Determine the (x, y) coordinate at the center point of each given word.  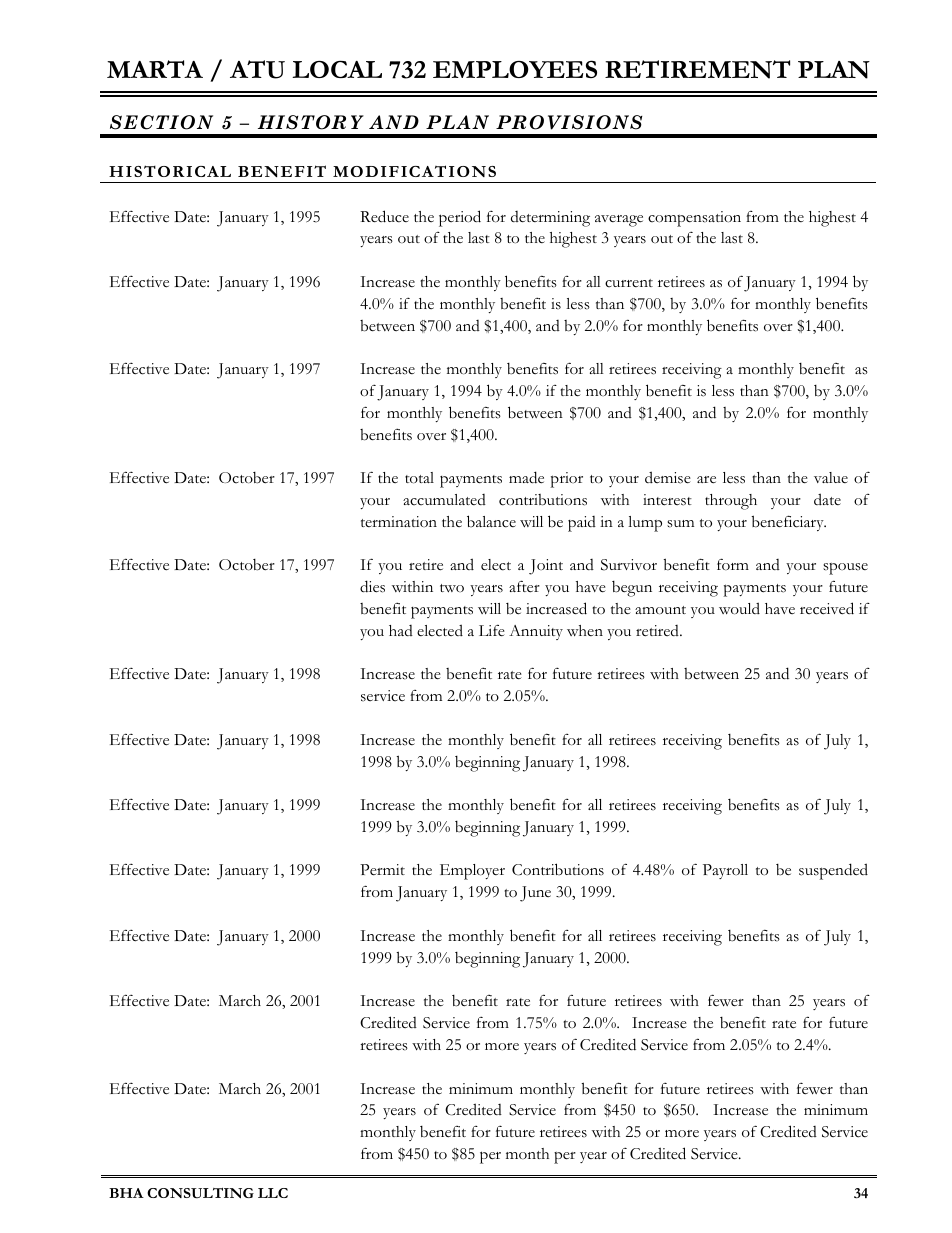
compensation (694, 219)
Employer (472, 872)
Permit (382, 870)
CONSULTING (200, 1193)
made (526, 477)
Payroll (725, 871)
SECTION (161, 122)
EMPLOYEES (515, 69)
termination (399, 521)
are (706, 480)
